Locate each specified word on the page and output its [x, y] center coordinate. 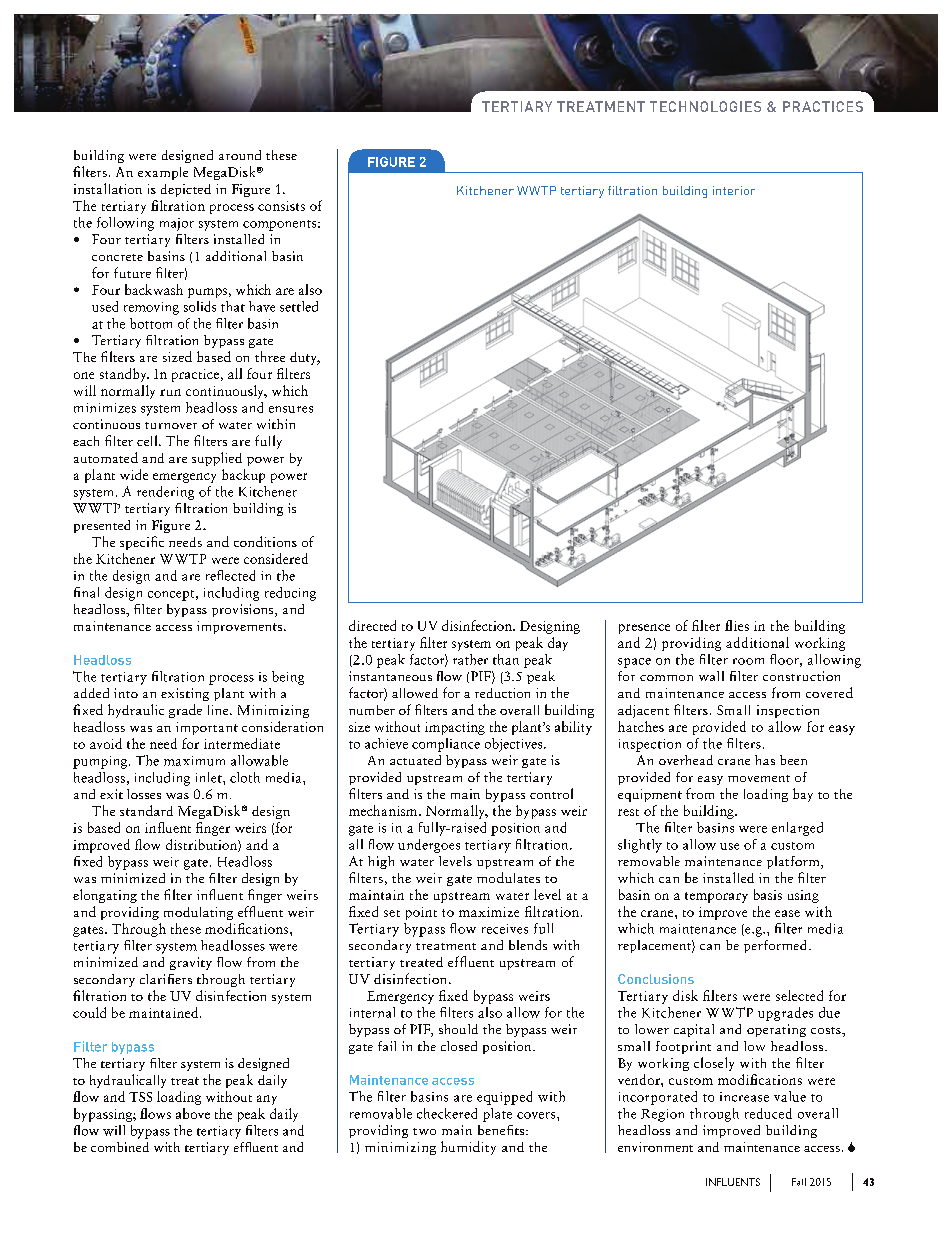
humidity [468, 1148]
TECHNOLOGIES [705, 106]
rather [470, 659]
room [748, 661]
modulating [198, 913]
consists [281, 206]
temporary [716, 897]
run [170, 392]
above [193, 1113]
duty [305, 358]
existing [185, 694]
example [163, 173]
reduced [768, 1113]
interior [734, 190]
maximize [489, 912]
